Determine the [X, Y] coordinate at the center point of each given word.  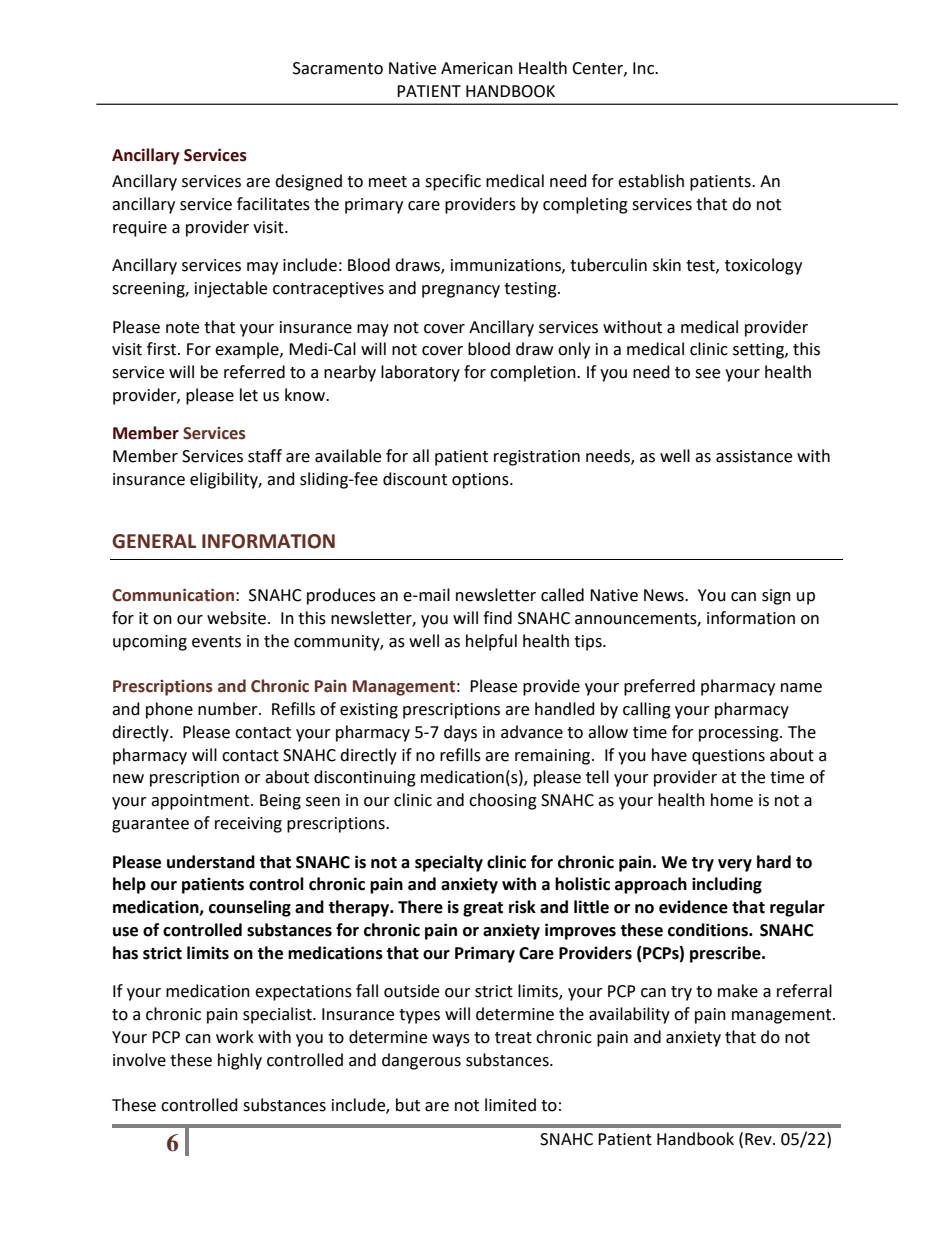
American [477, 68]
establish [651, 181]
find [497, 618]
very [735, 865]
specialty [449, 863]
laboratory [420, 373]
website [238, 618]
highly [240, 1061]
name [801, 688]
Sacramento [338, 68]
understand [211, 862]
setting [759, 351]
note [182, 328]
